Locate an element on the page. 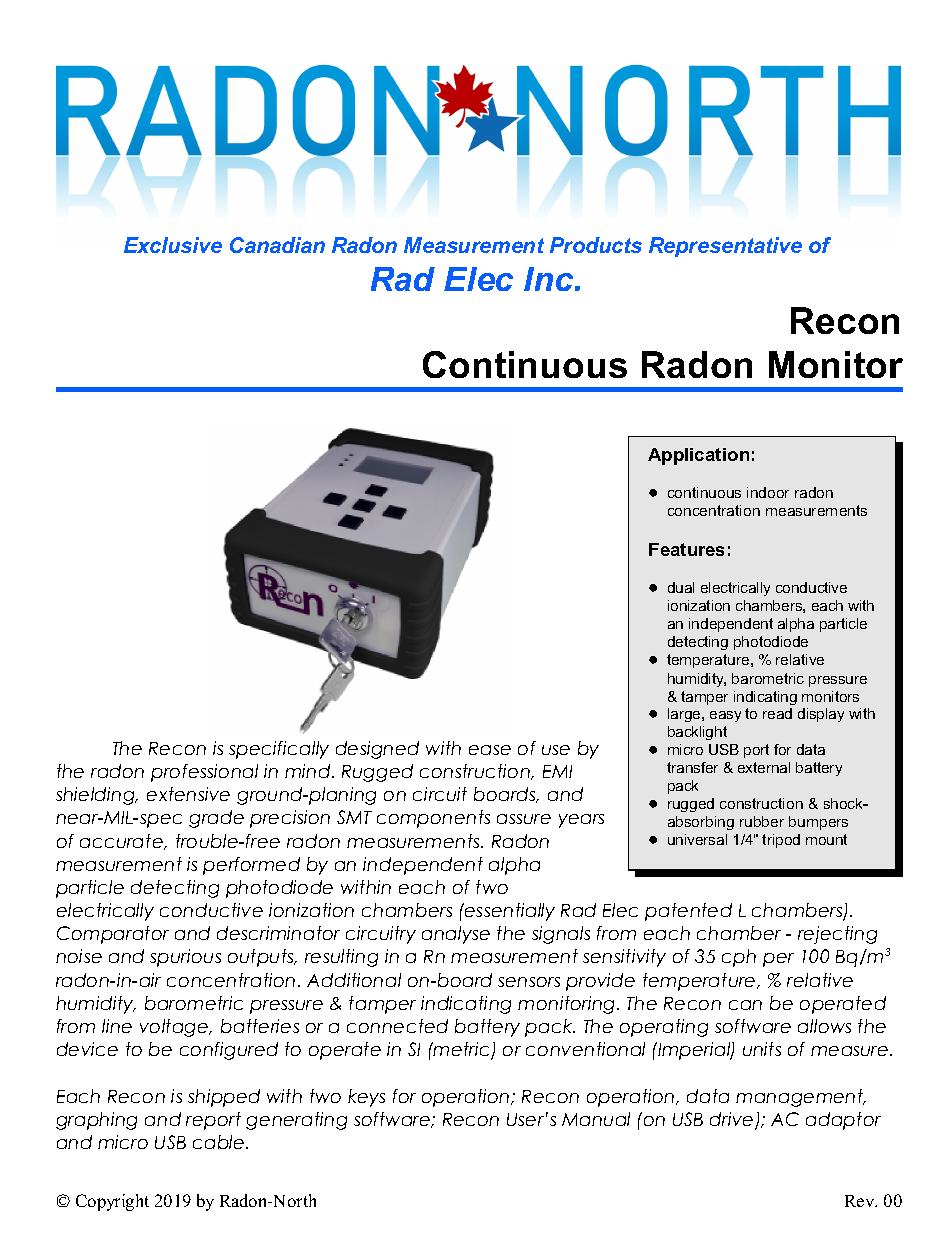 The height and width of the image is (1233, 952). Manual is located at coordinates (596, 1119).
